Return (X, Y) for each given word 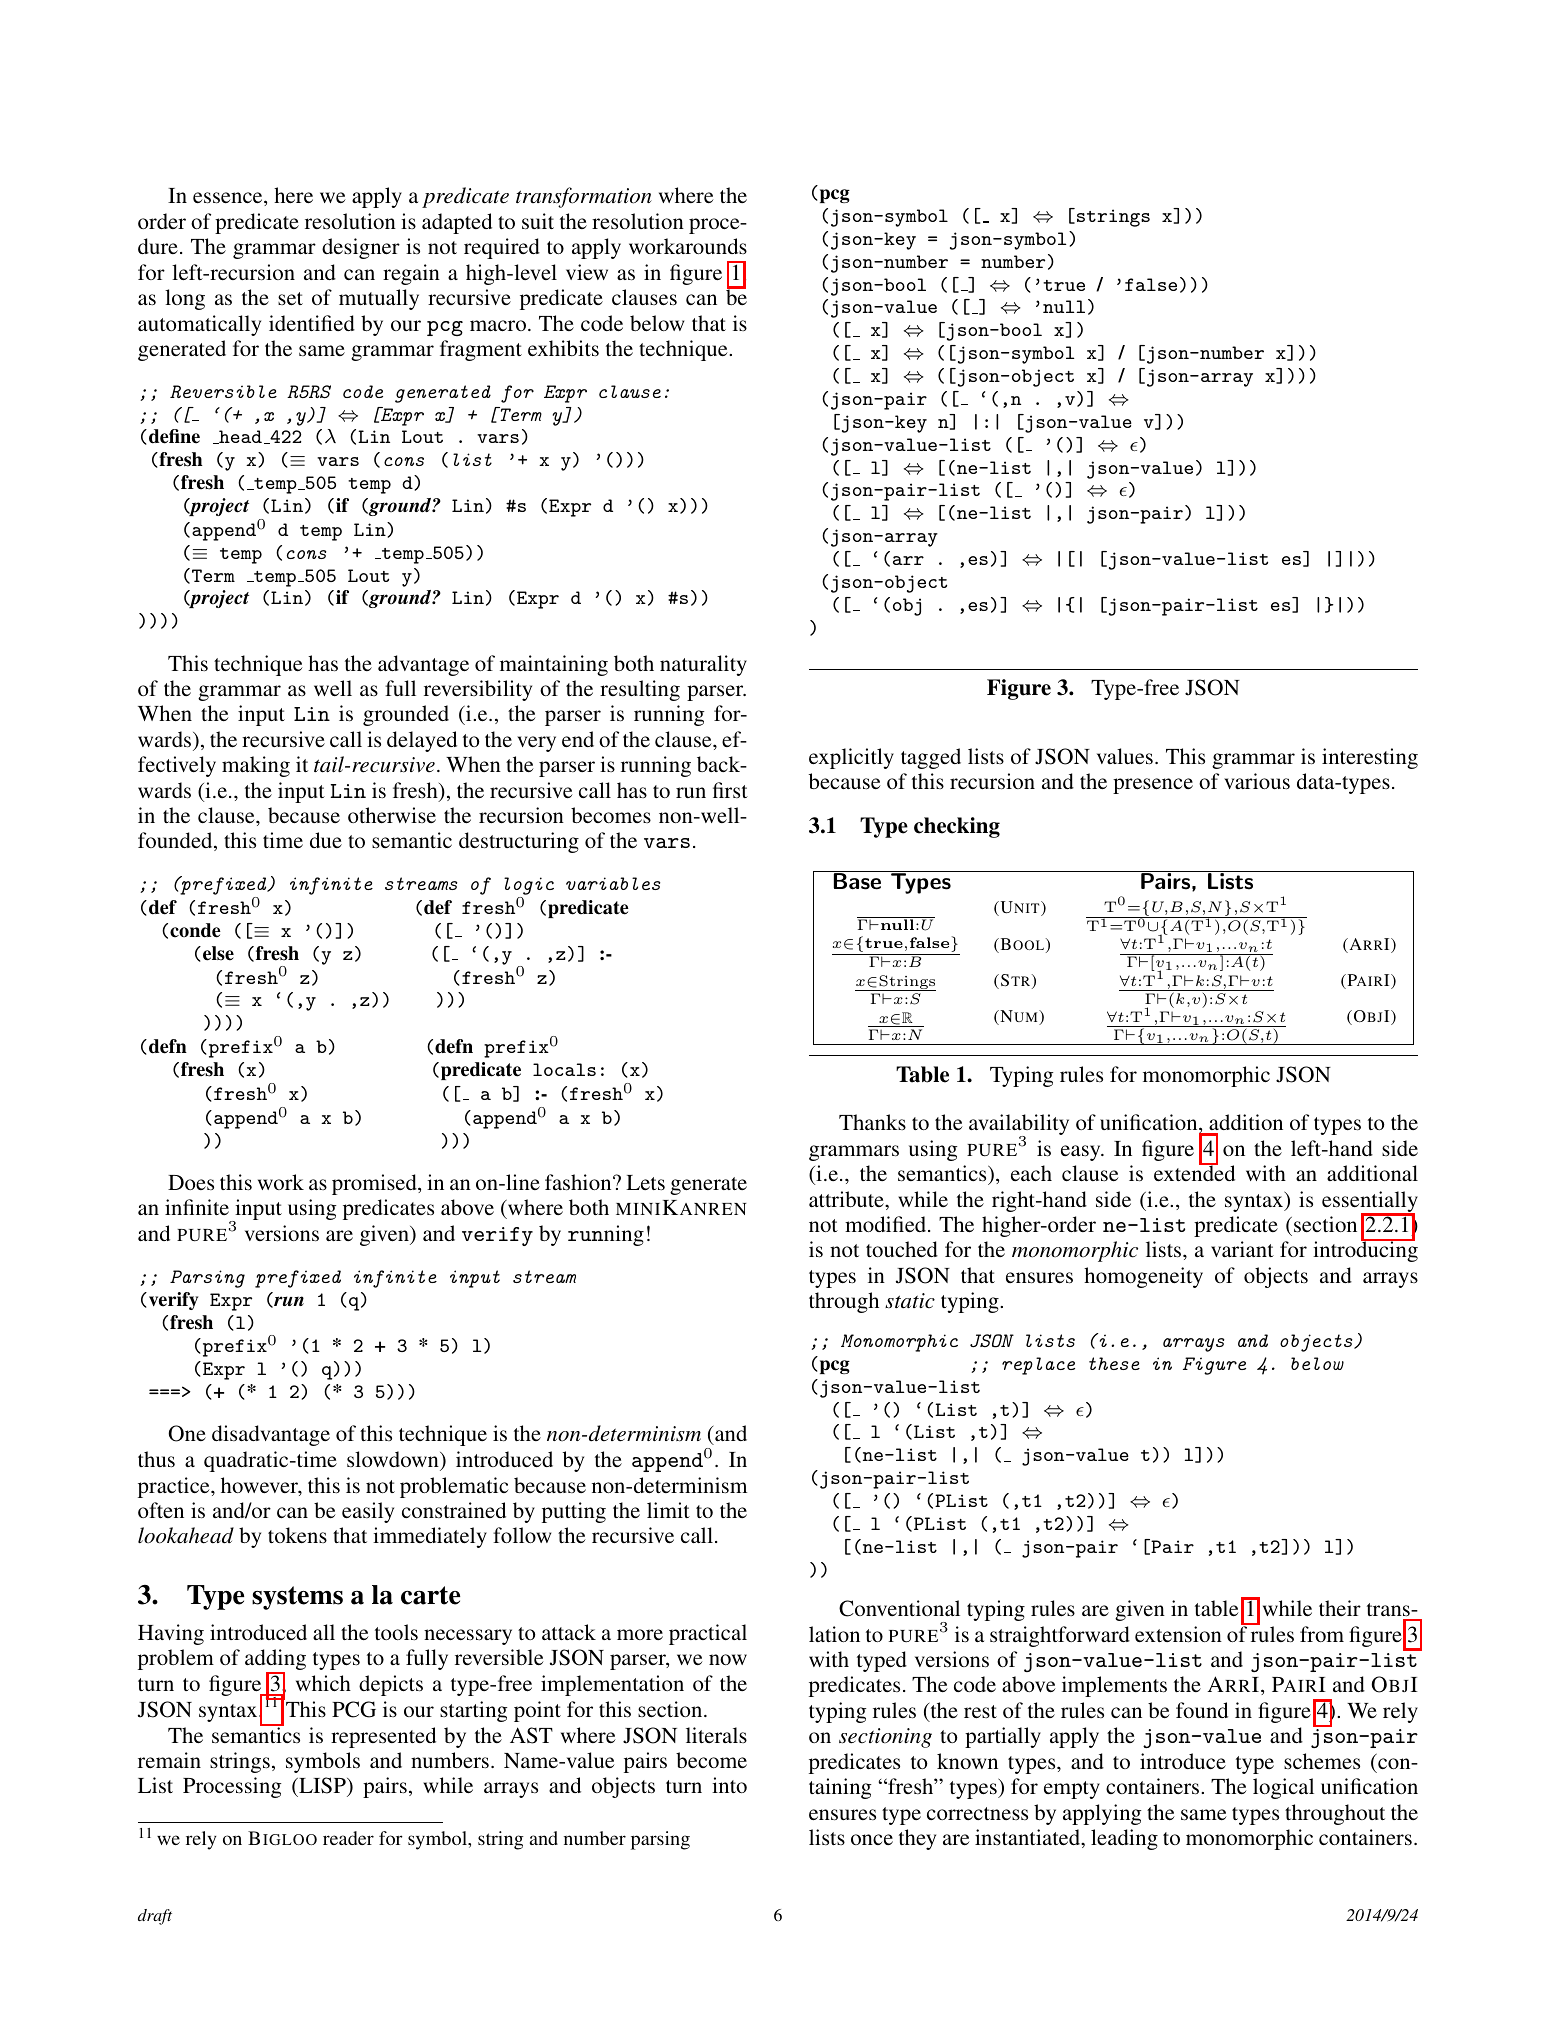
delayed (422, 741)
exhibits (563, 348)
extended (1194, 1172)
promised (375, 1184)
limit (668, 1510)
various (1257, 781)
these (1114, 1363)
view (587, 272)
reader (348, 1838)
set (290, 298)
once (872, 1839)
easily (368, 1512)
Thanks (872, 1122)
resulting (640, 690)
